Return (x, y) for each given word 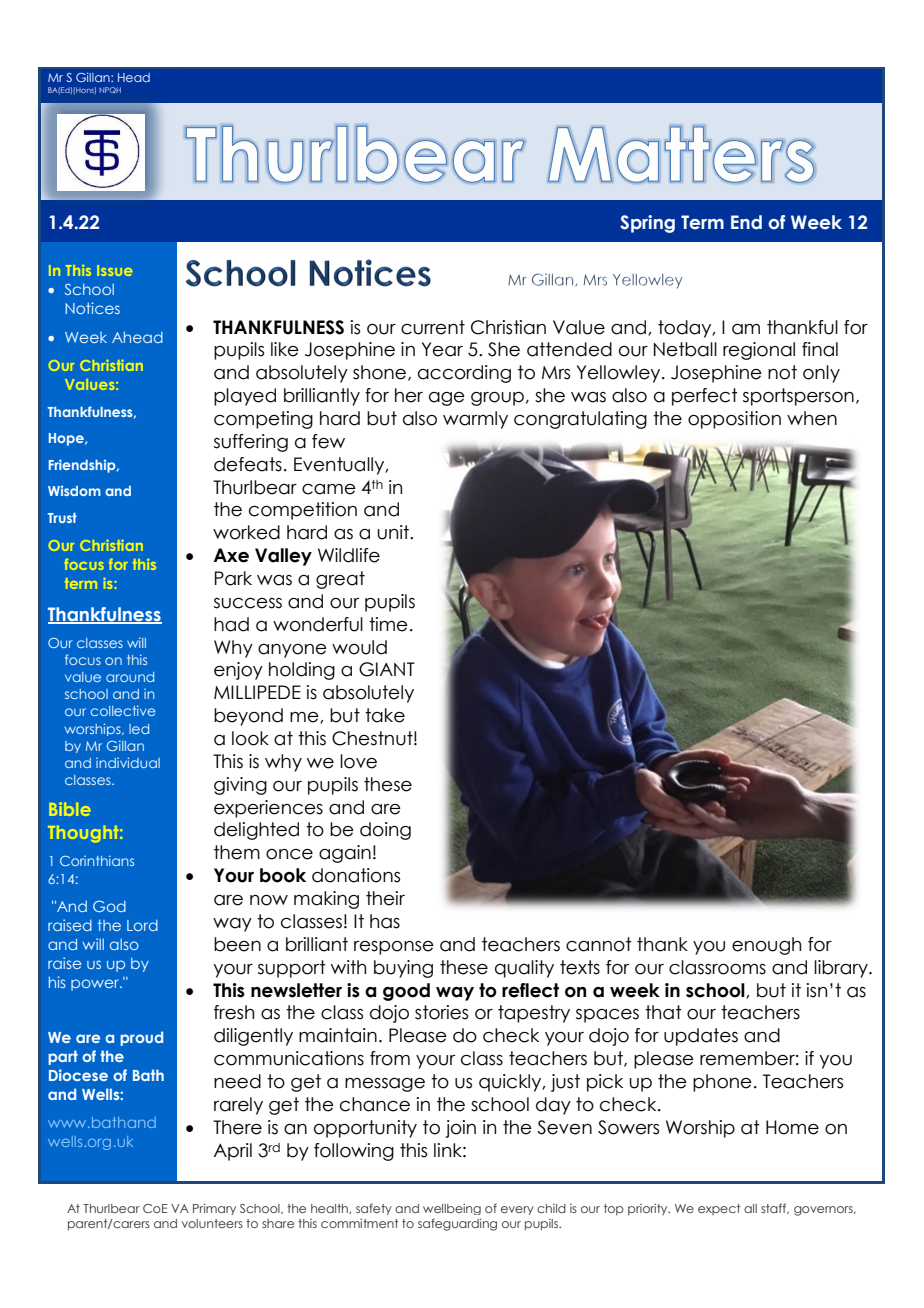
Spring (647, 224)
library (842, 969)
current (433, 327)
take (385, 715)
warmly (475, 420)
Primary (214, 1209)
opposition (734, 420)
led (139, 729)
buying (403, 969)
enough (766, 946)
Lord (142, 925)
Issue (114, 270)
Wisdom (74, 490)
